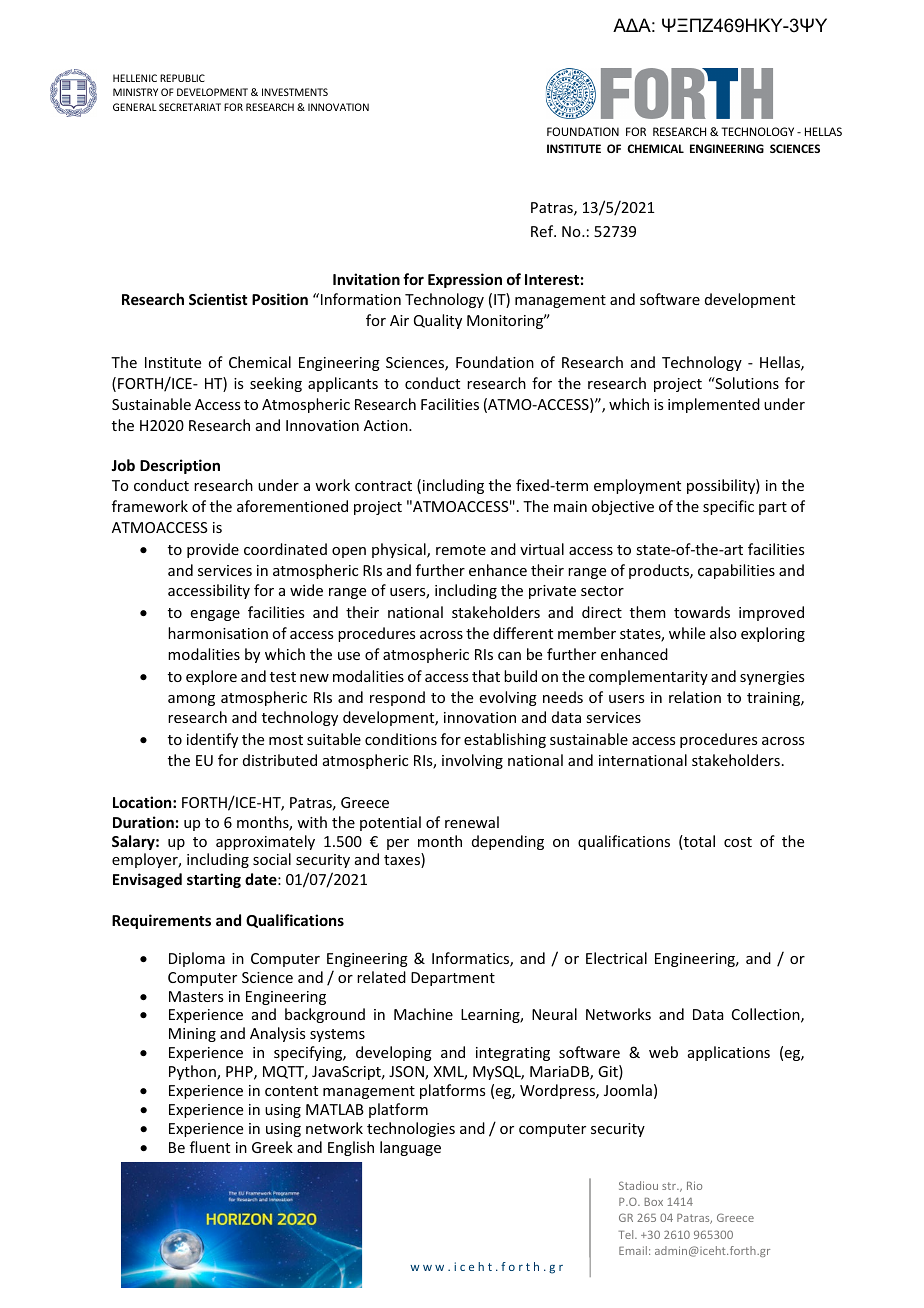 This image has width=924, height=1308. What do you see at coordinates (295, 92) in the image?
I see `INVESTMENTS` at bounding box center [295, 92].
